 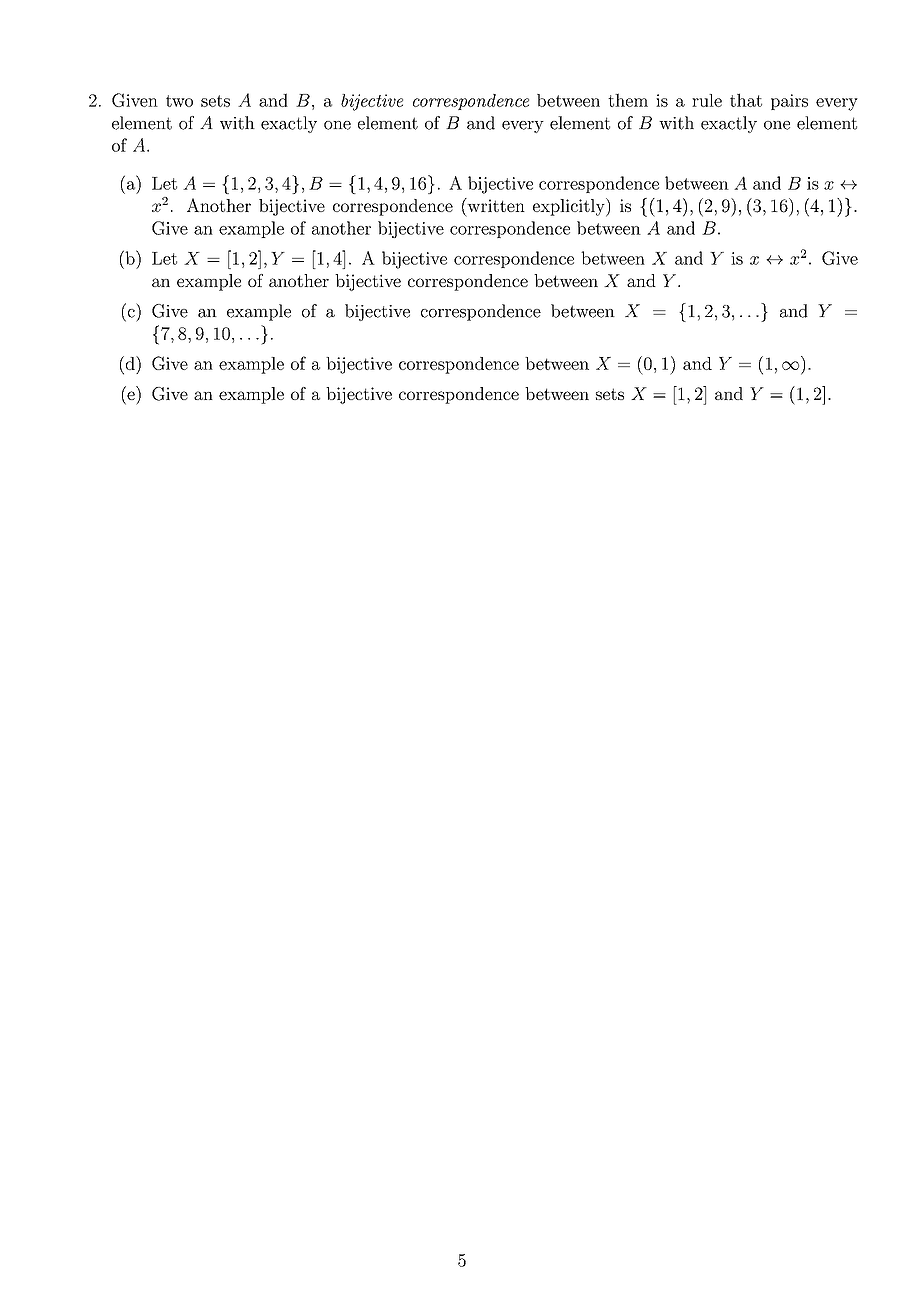 What do you see at coordinates (746, 100) in the screenshot?
I see `that` at bounding box center [746, 100].
